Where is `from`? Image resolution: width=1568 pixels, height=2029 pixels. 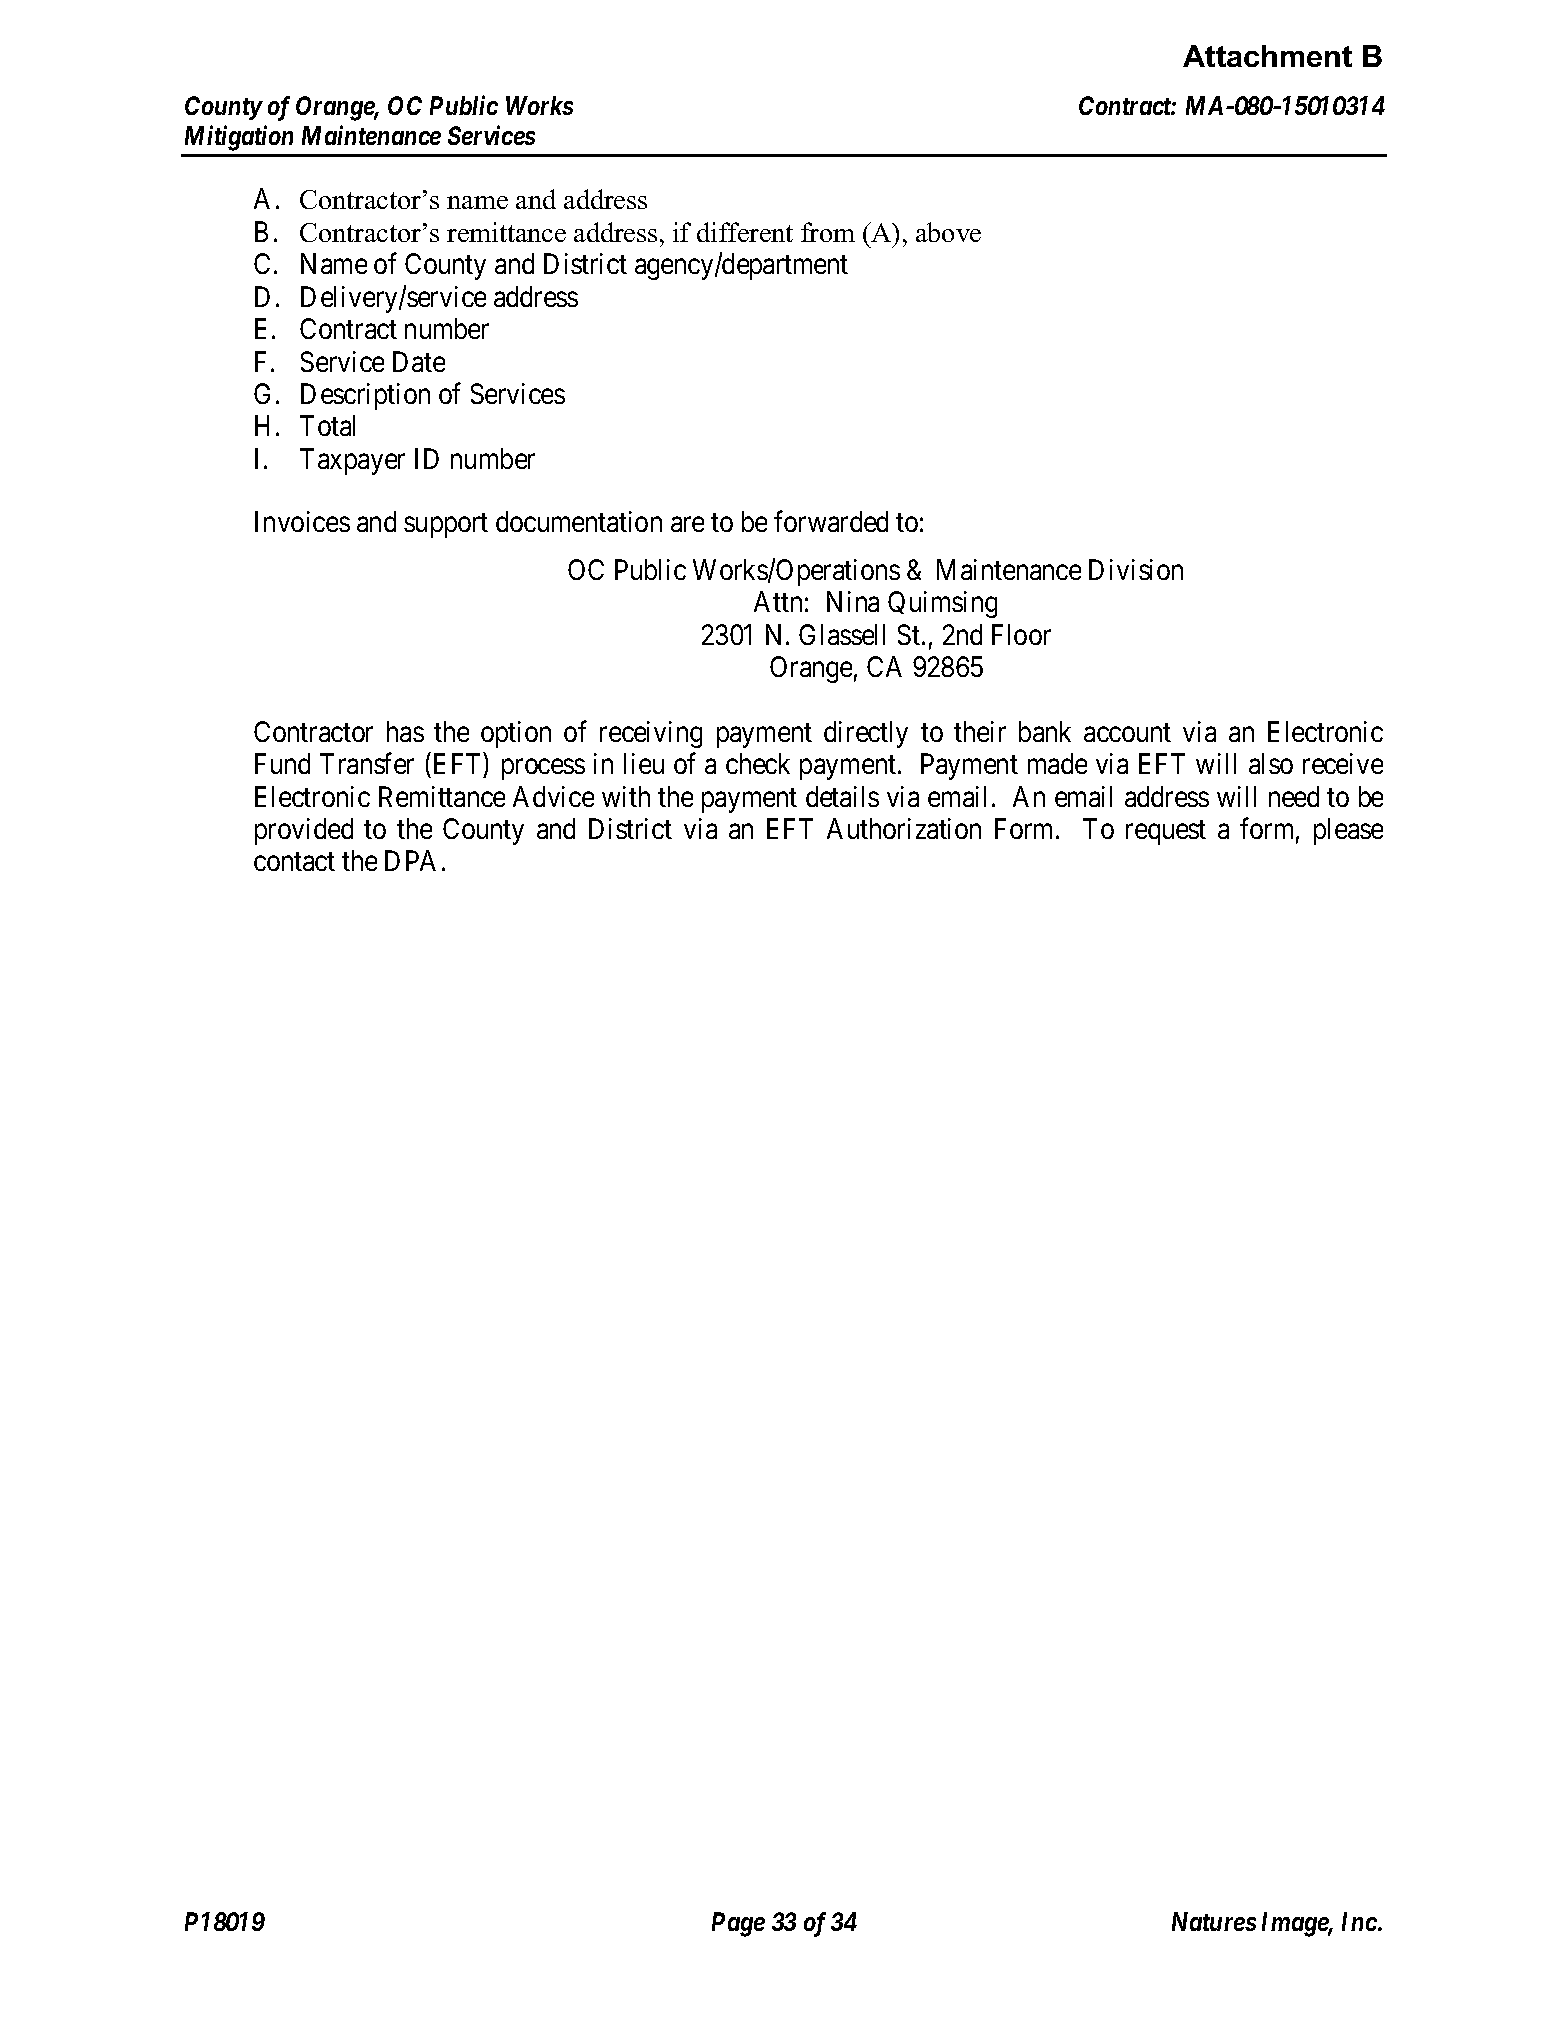
from is located at coordinates (828, 232).
